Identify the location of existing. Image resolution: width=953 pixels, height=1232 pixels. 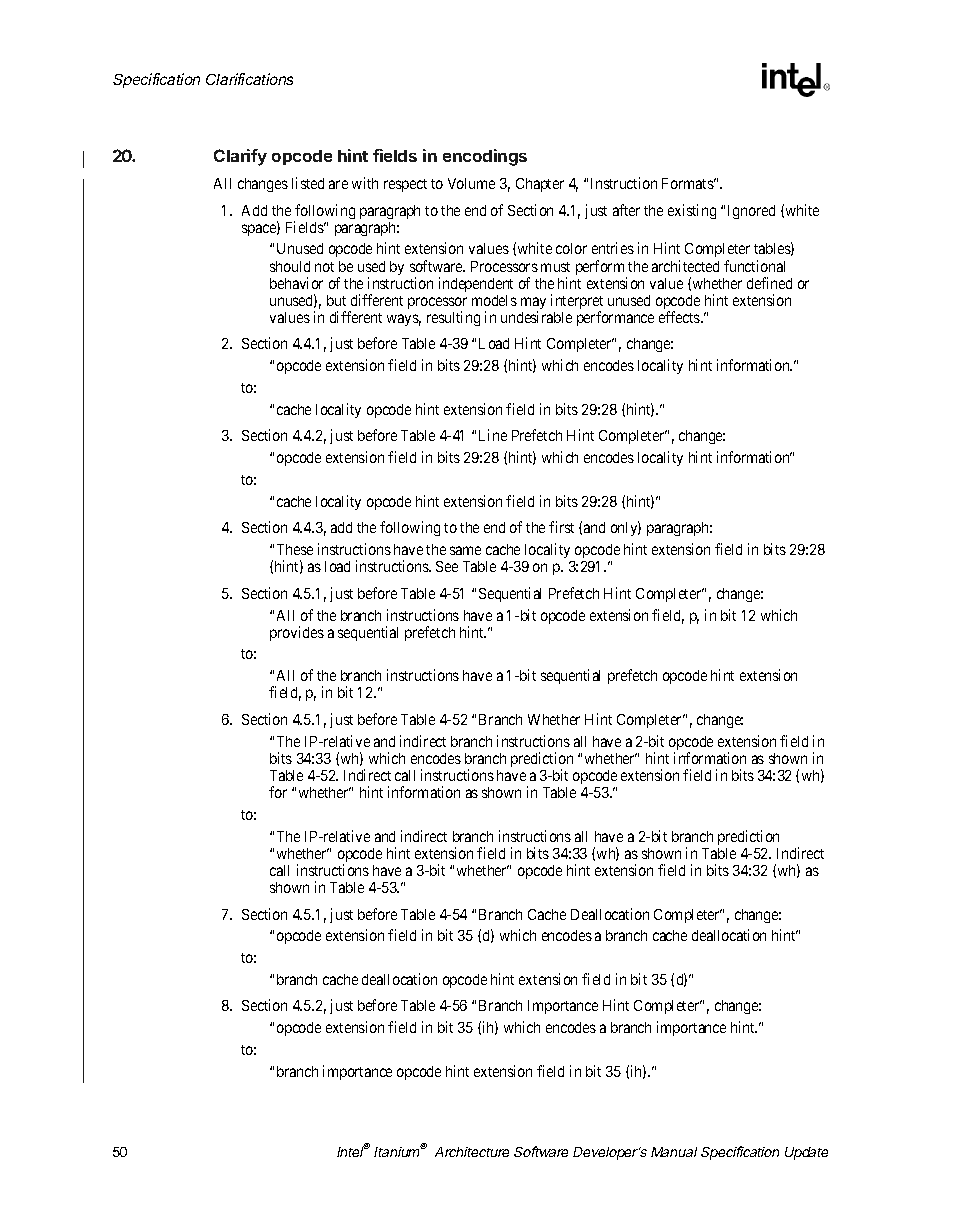
(692, 211).
